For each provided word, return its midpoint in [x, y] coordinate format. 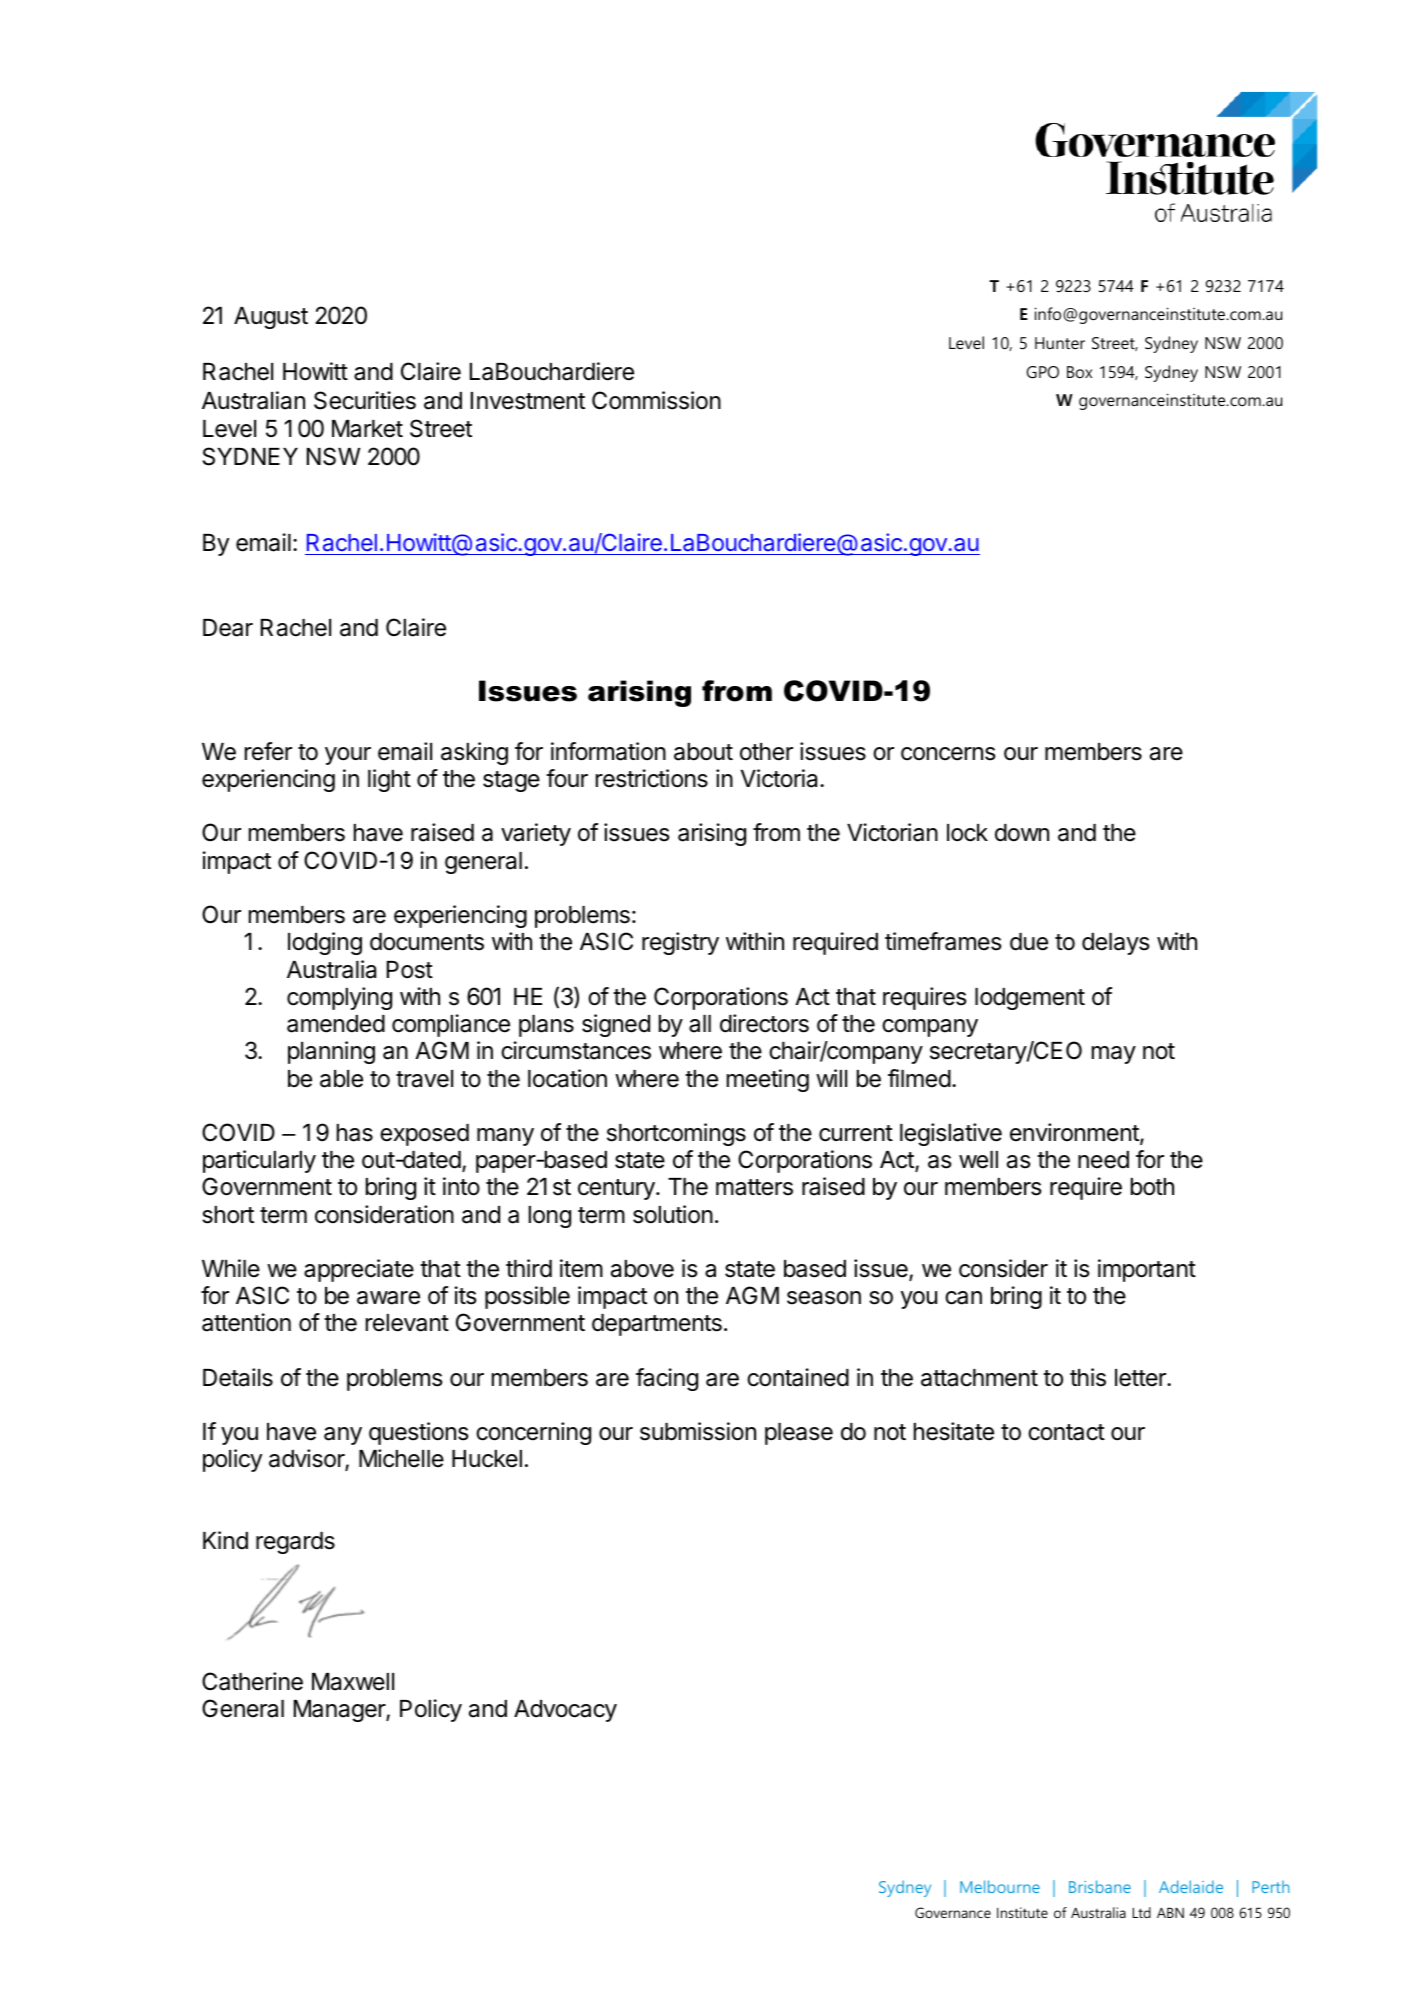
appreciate [359, 1270]
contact [1066, 1432]
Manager [340, 1711]
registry [680, 943]
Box [1079, 372]
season [824, 1298]
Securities [365, 400]
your [348, 756]
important [1147, 1270]
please [799, 1434]
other [766, 752]
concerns [948, 754]
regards [295, 1543]
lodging [325, 943]
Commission [656, 400]
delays [1115, 944]
